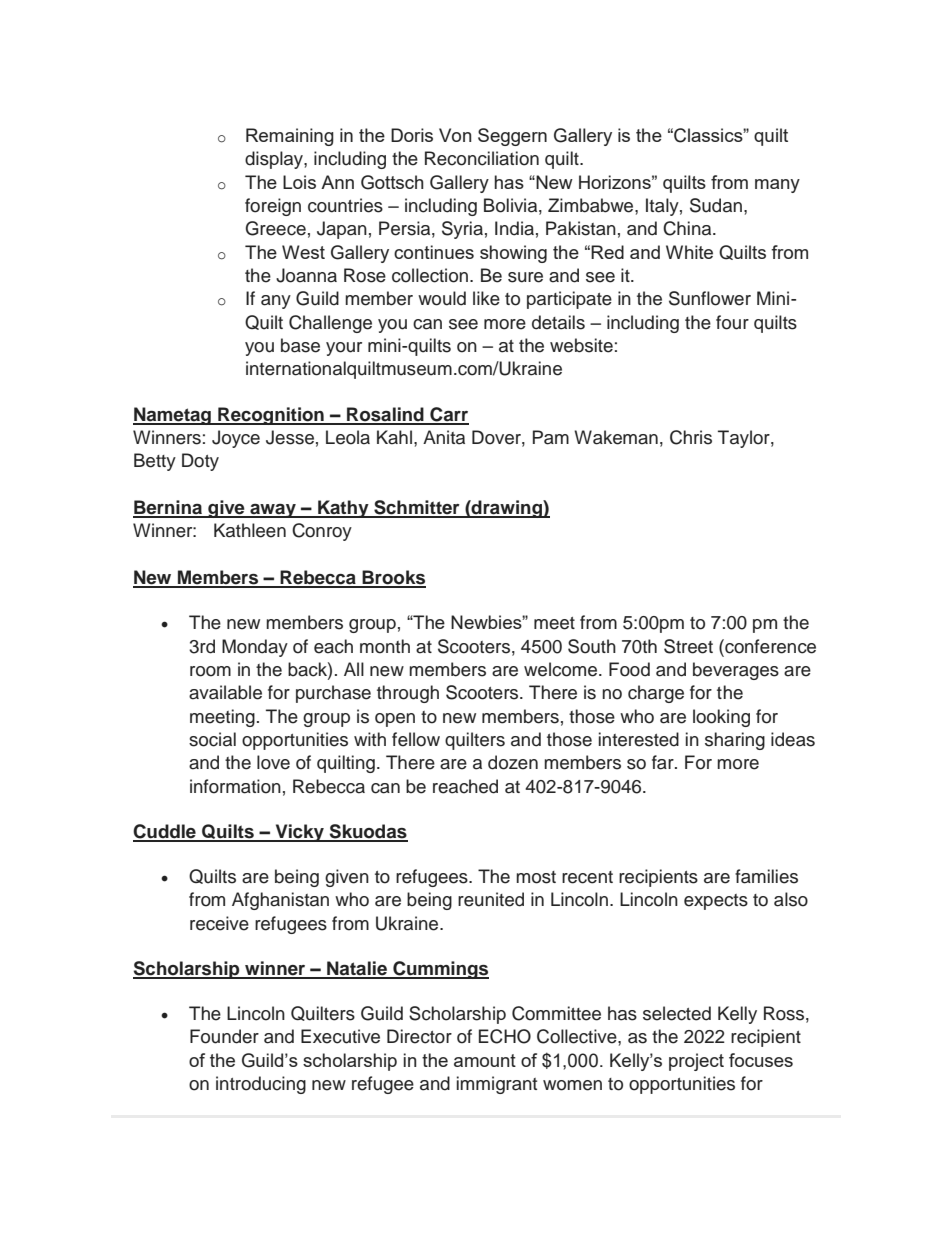 This document has height=1233, width=952. I want to click on Reconciliation, so click(482, 158).
